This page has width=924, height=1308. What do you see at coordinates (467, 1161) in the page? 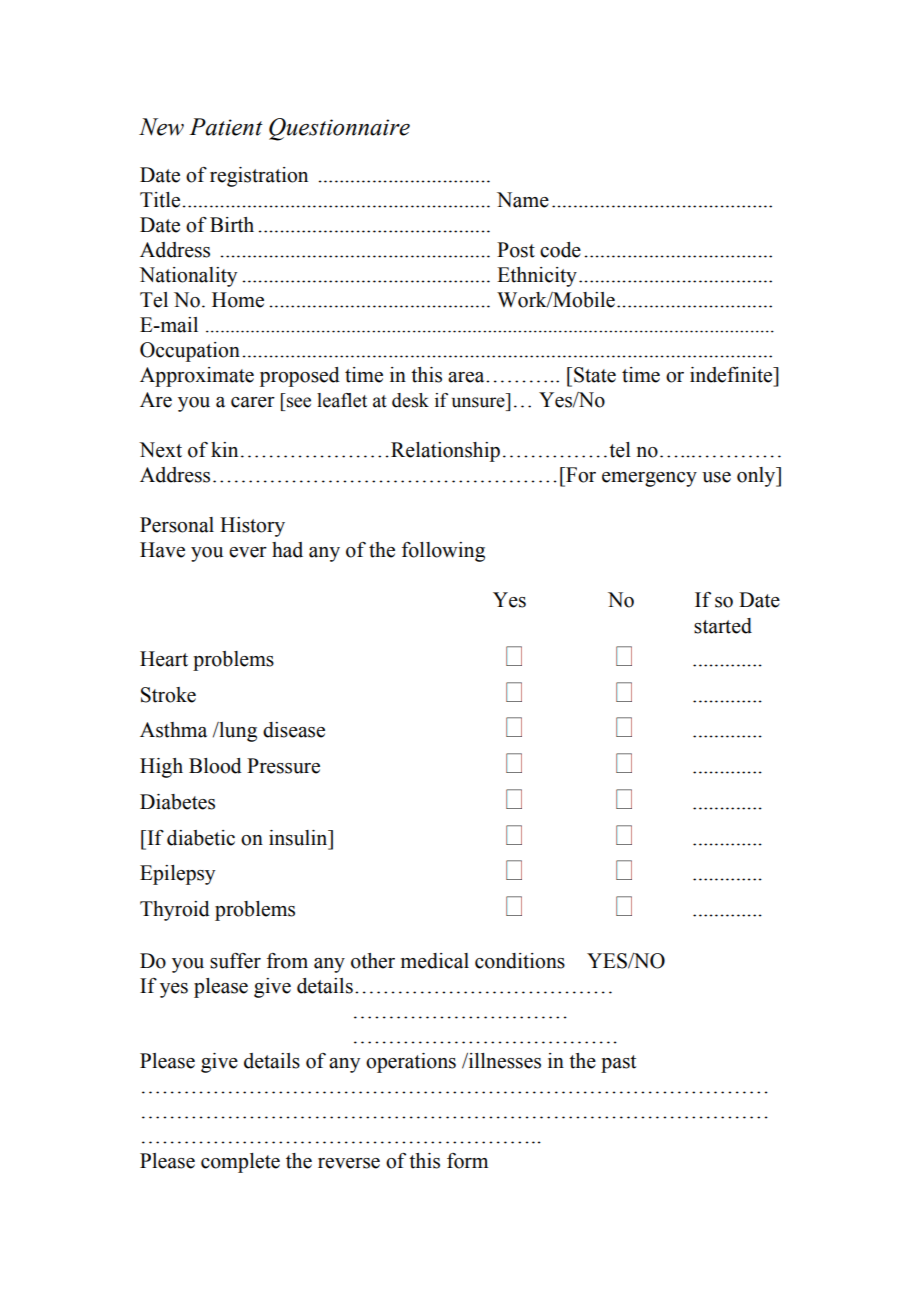
I see `form` at bounding box center [467, 1161].
